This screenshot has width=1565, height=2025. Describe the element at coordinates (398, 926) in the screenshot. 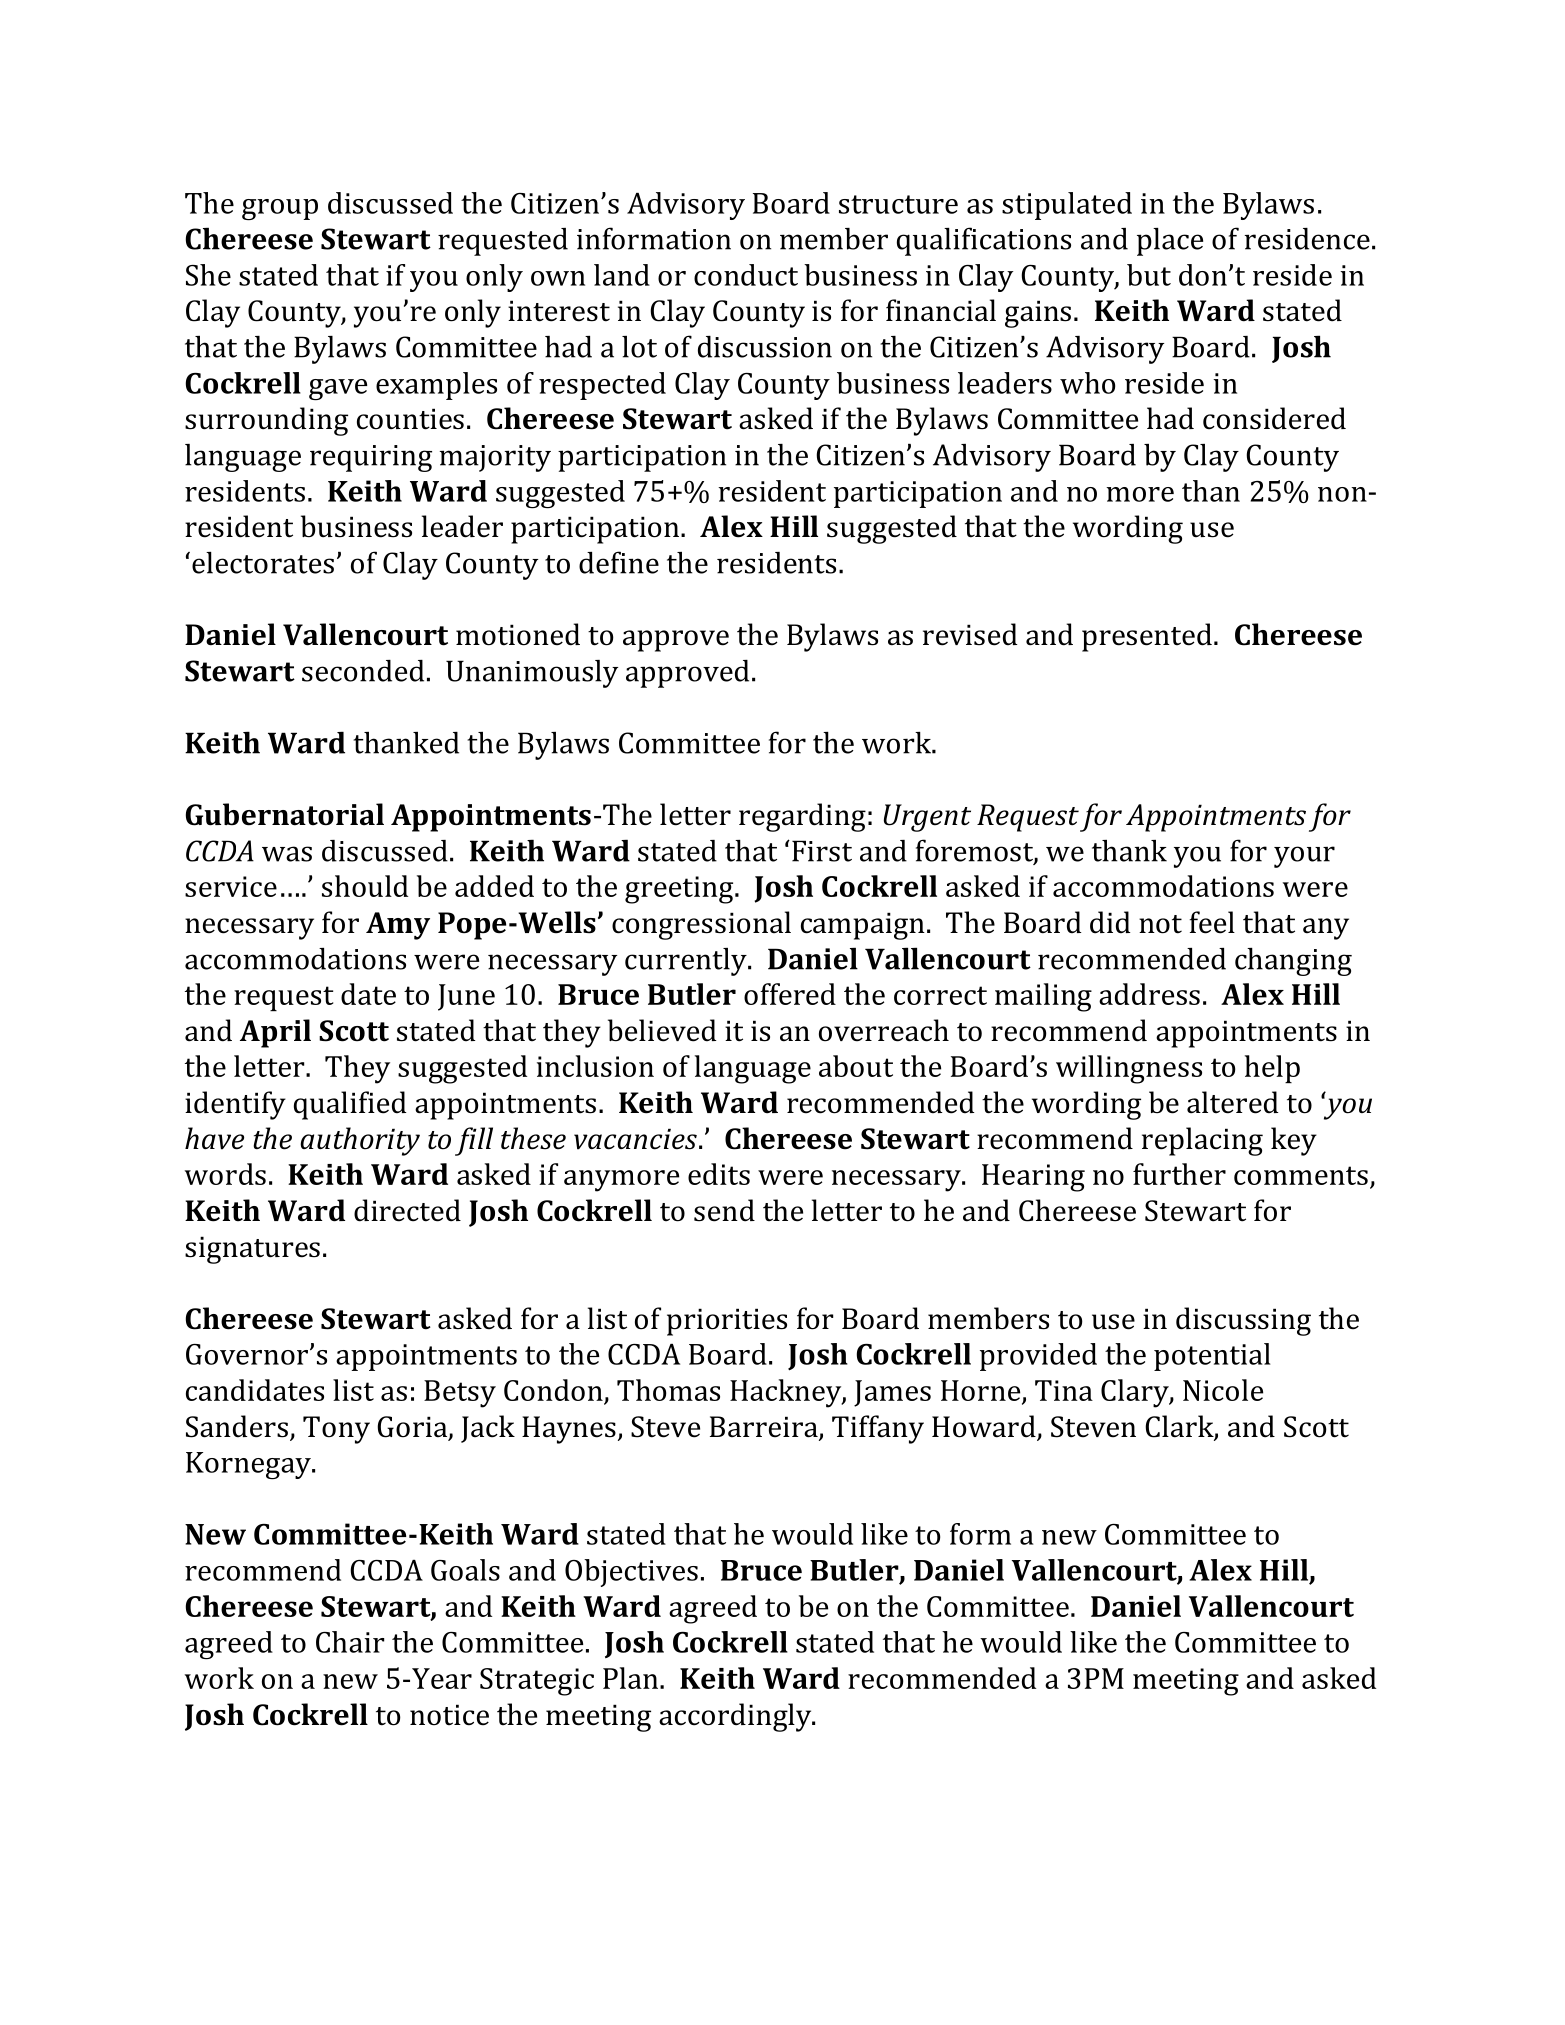

I see `Amy` at that location.
